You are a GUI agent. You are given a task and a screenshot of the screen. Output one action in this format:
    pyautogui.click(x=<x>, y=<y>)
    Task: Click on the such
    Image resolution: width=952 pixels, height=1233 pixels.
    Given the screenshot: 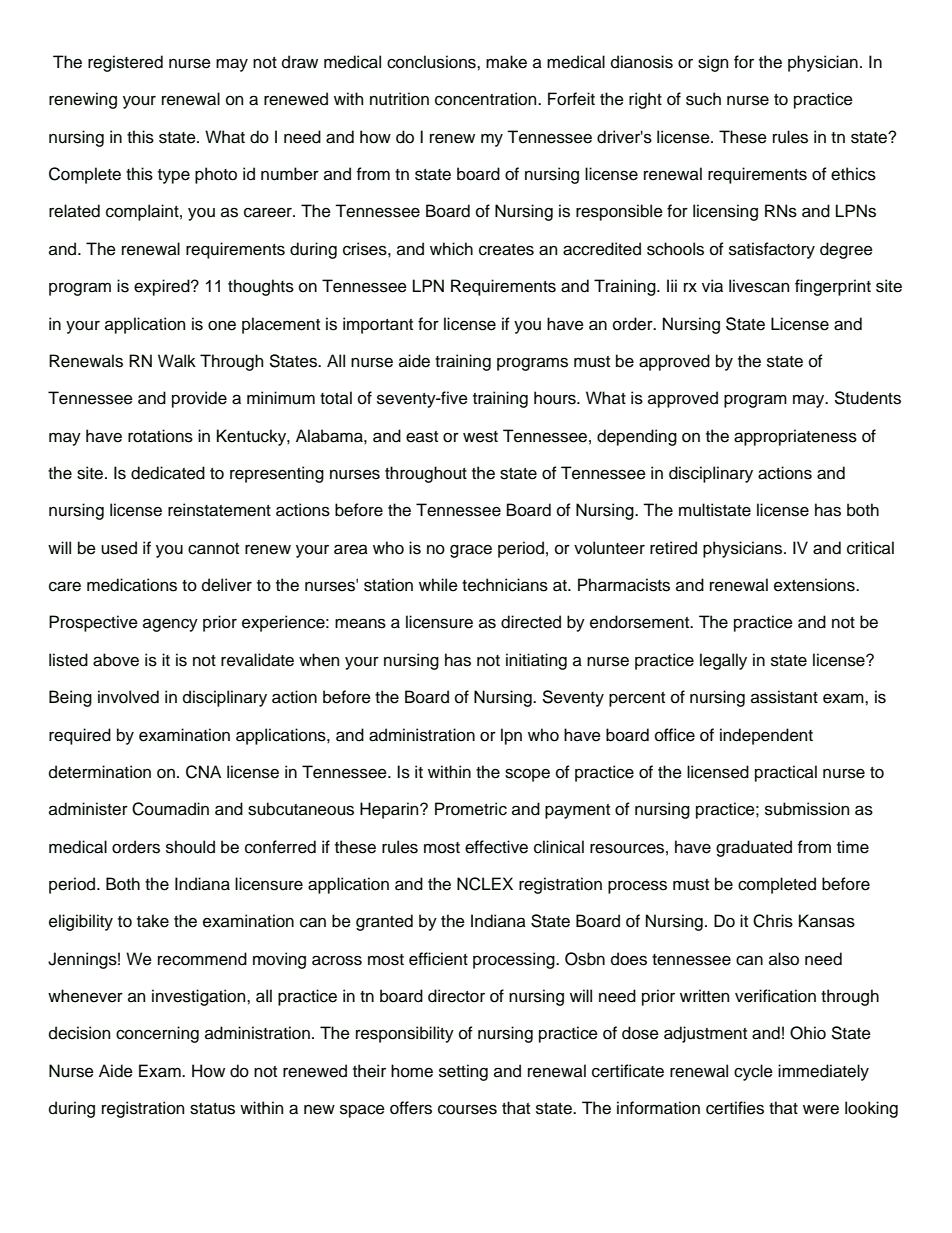 What is the action you would take?
    pyautogui.click(x=703, y=99)
